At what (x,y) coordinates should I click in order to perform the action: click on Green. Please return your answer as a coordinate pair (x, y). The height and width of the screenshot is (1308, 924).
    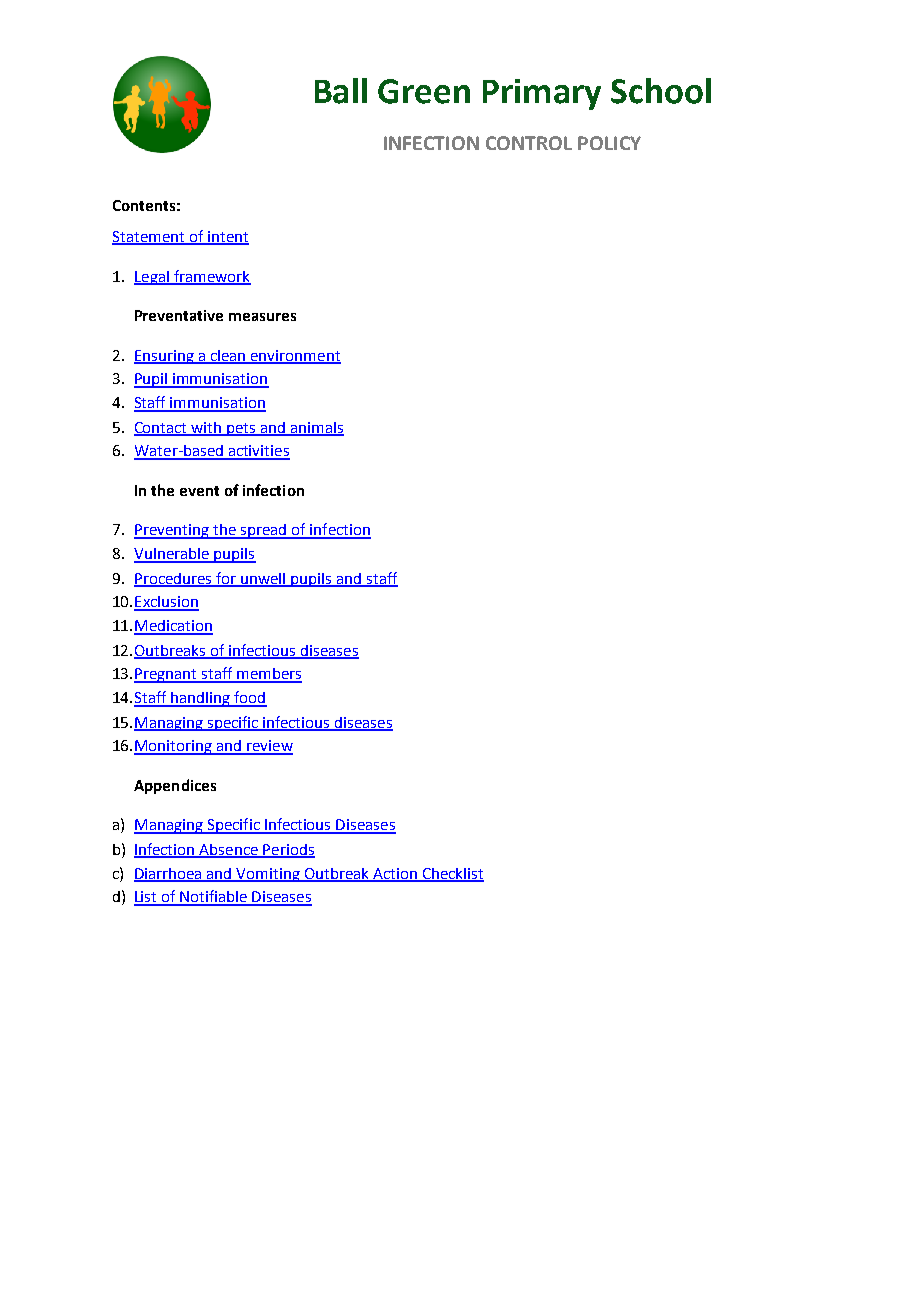
    Looking at the image, I should click on (424, 91).
